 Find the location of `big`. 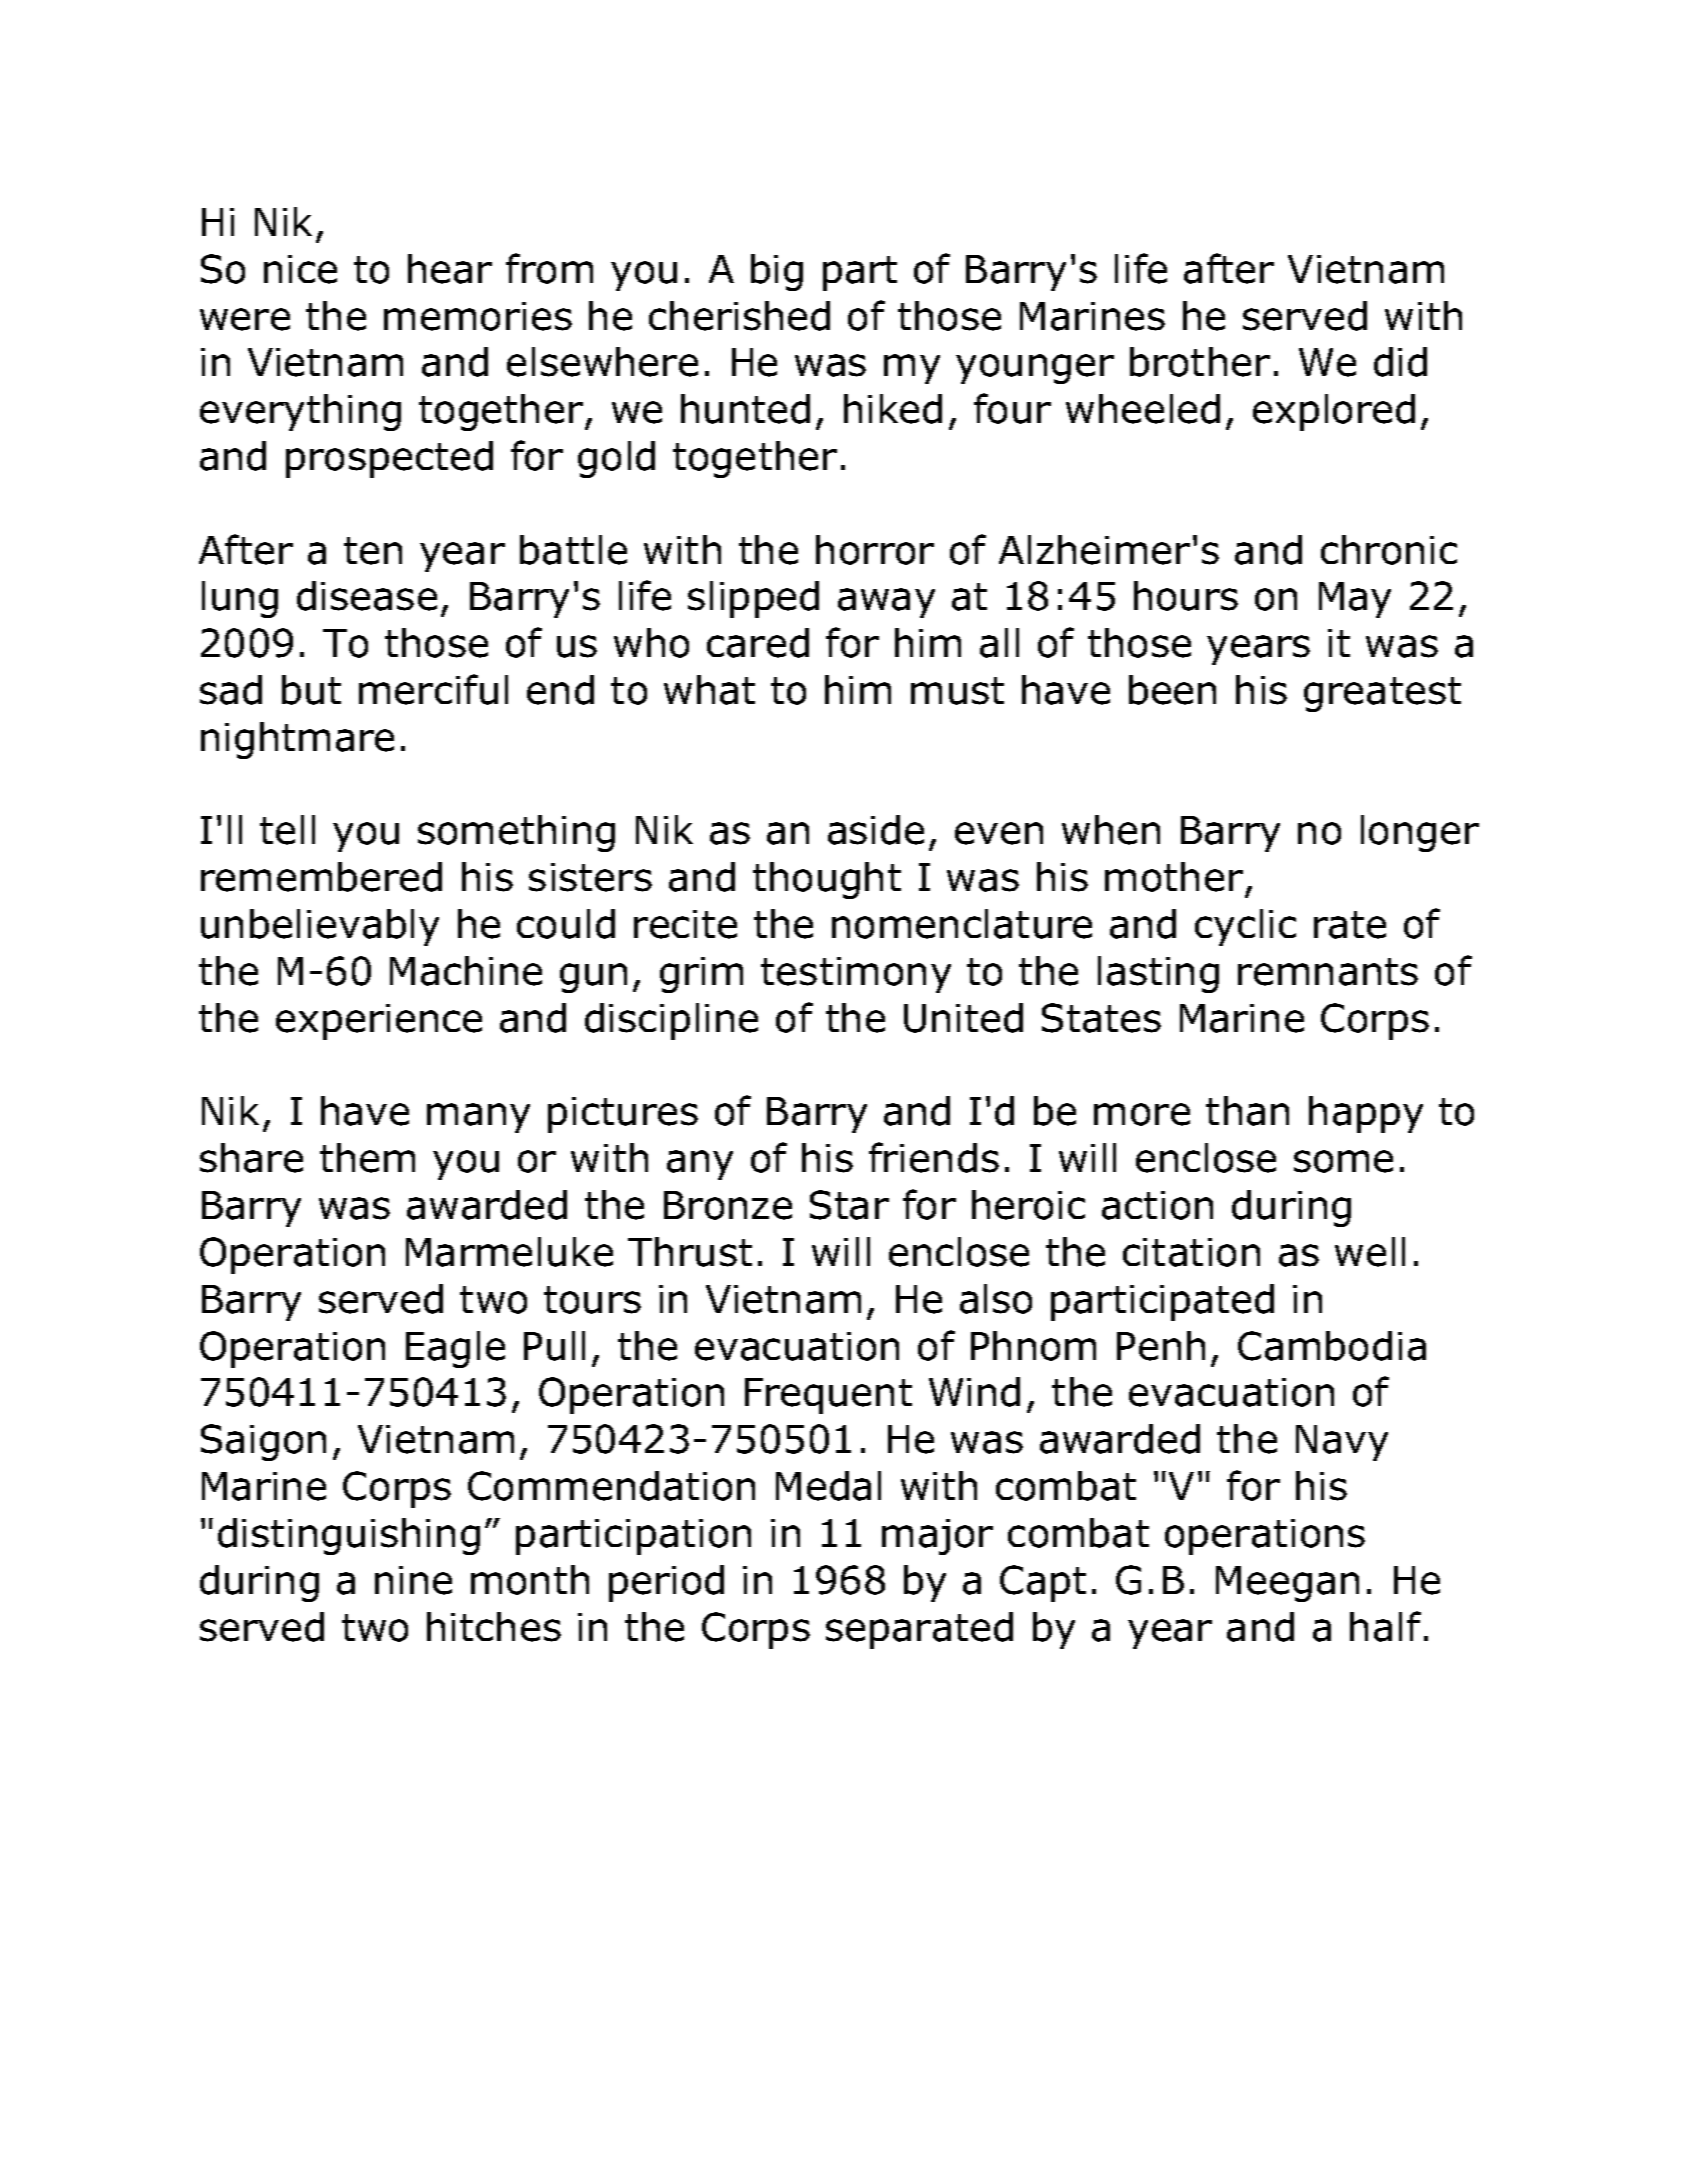

big is located at coordinates (777, 272).
